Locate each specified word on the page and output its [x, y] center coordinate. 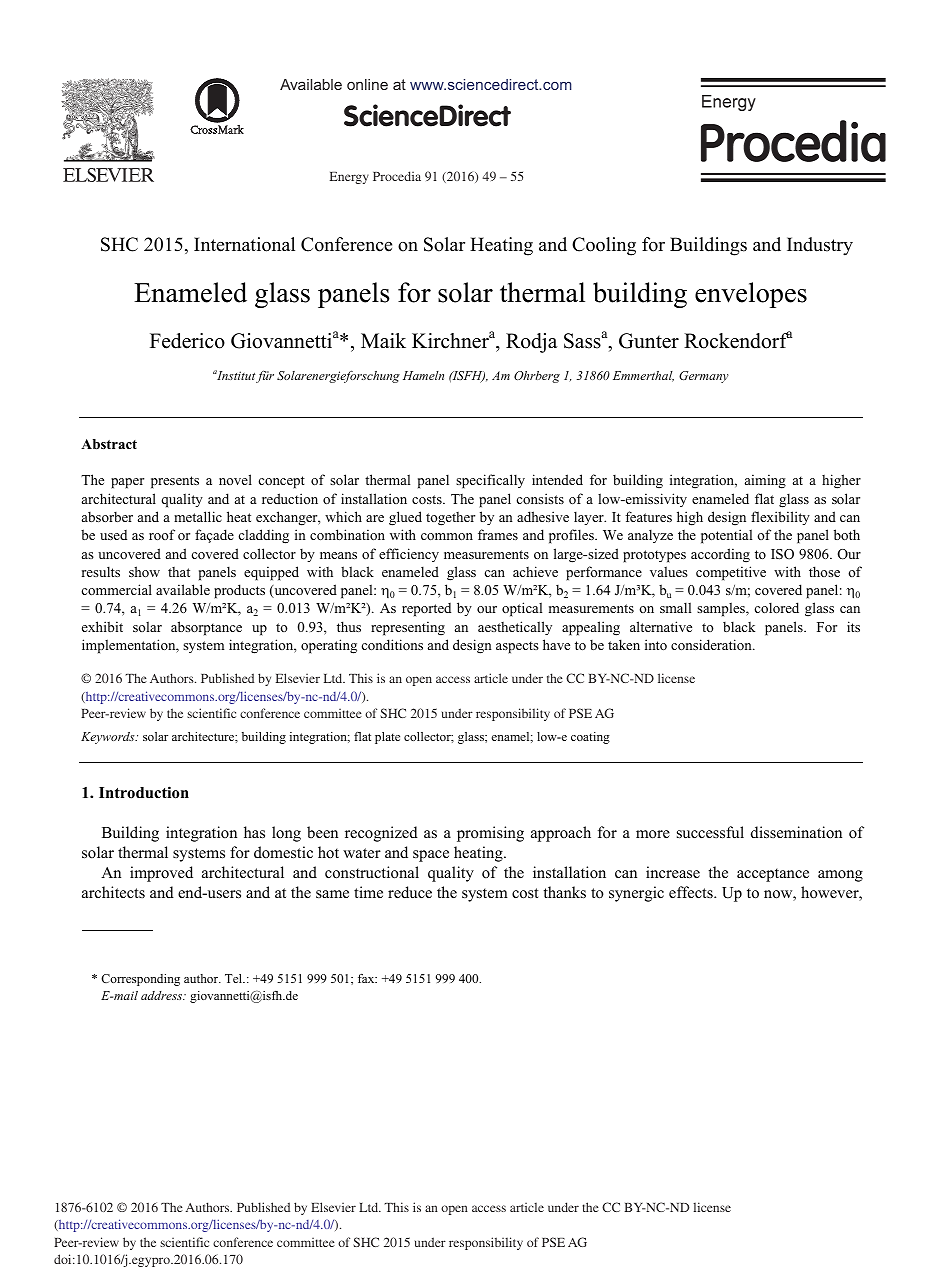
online [367, 84]
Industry [820, 246]
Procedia [397, 176]
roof [162, 534]
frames [498, 534]
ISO [782, 554]
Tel [235, 978]
